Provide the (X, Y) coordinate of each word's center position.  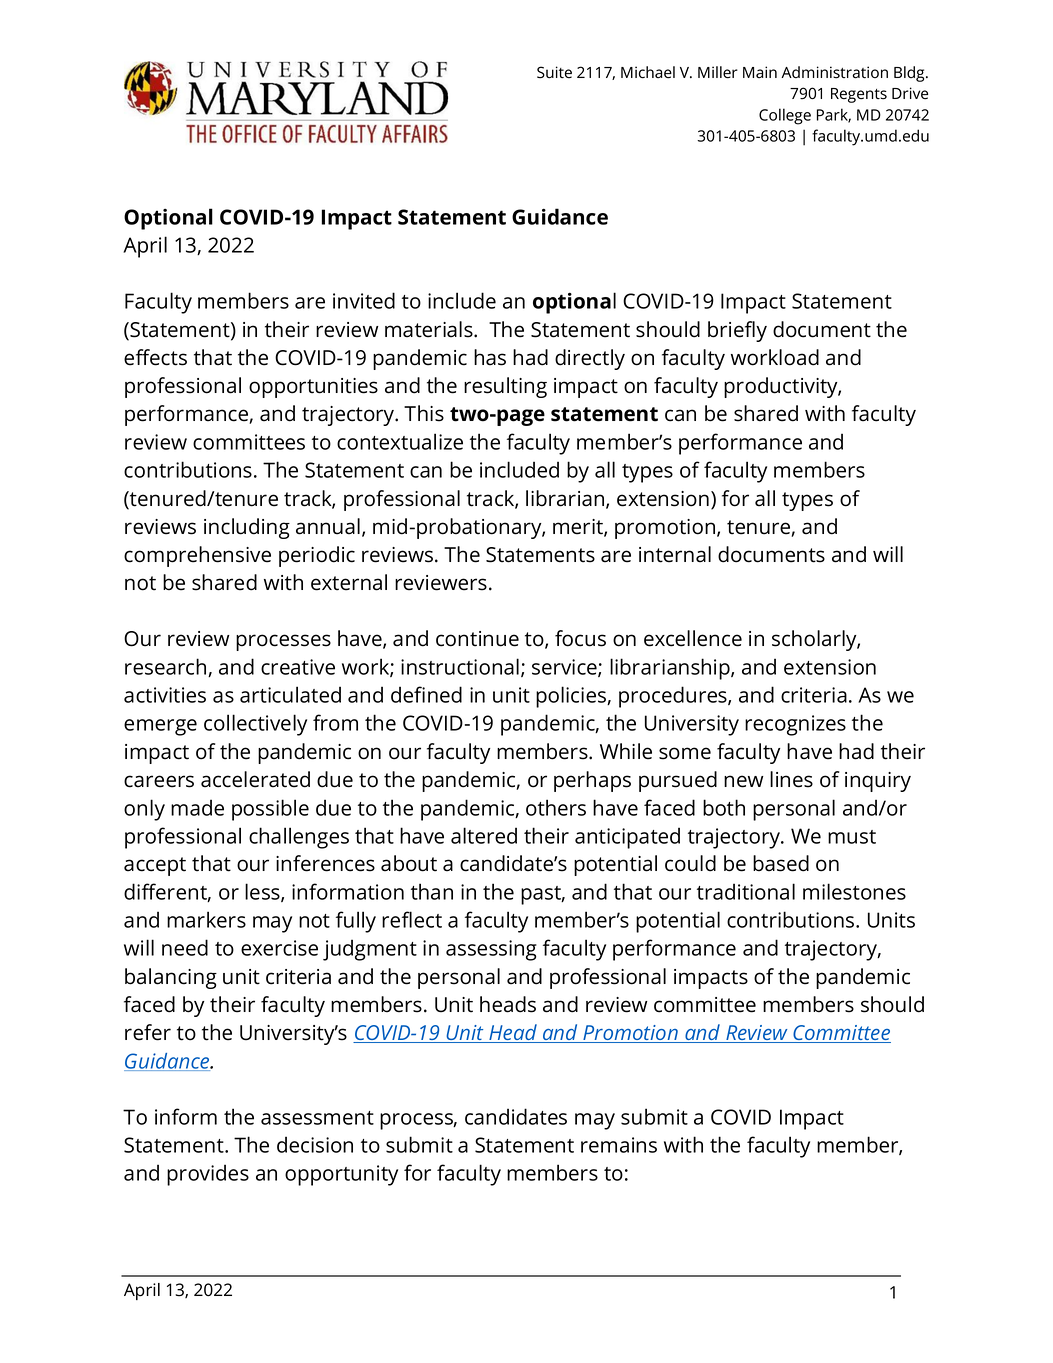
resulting (505, 387)
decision (315, 1144)
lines (791, 779)
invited (364, 300)
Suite (554, 72)
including (247, 528)
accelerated (255, 779)
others (556, 807)
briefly (737, 331)
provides (208, 1175)
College (785, 116)
